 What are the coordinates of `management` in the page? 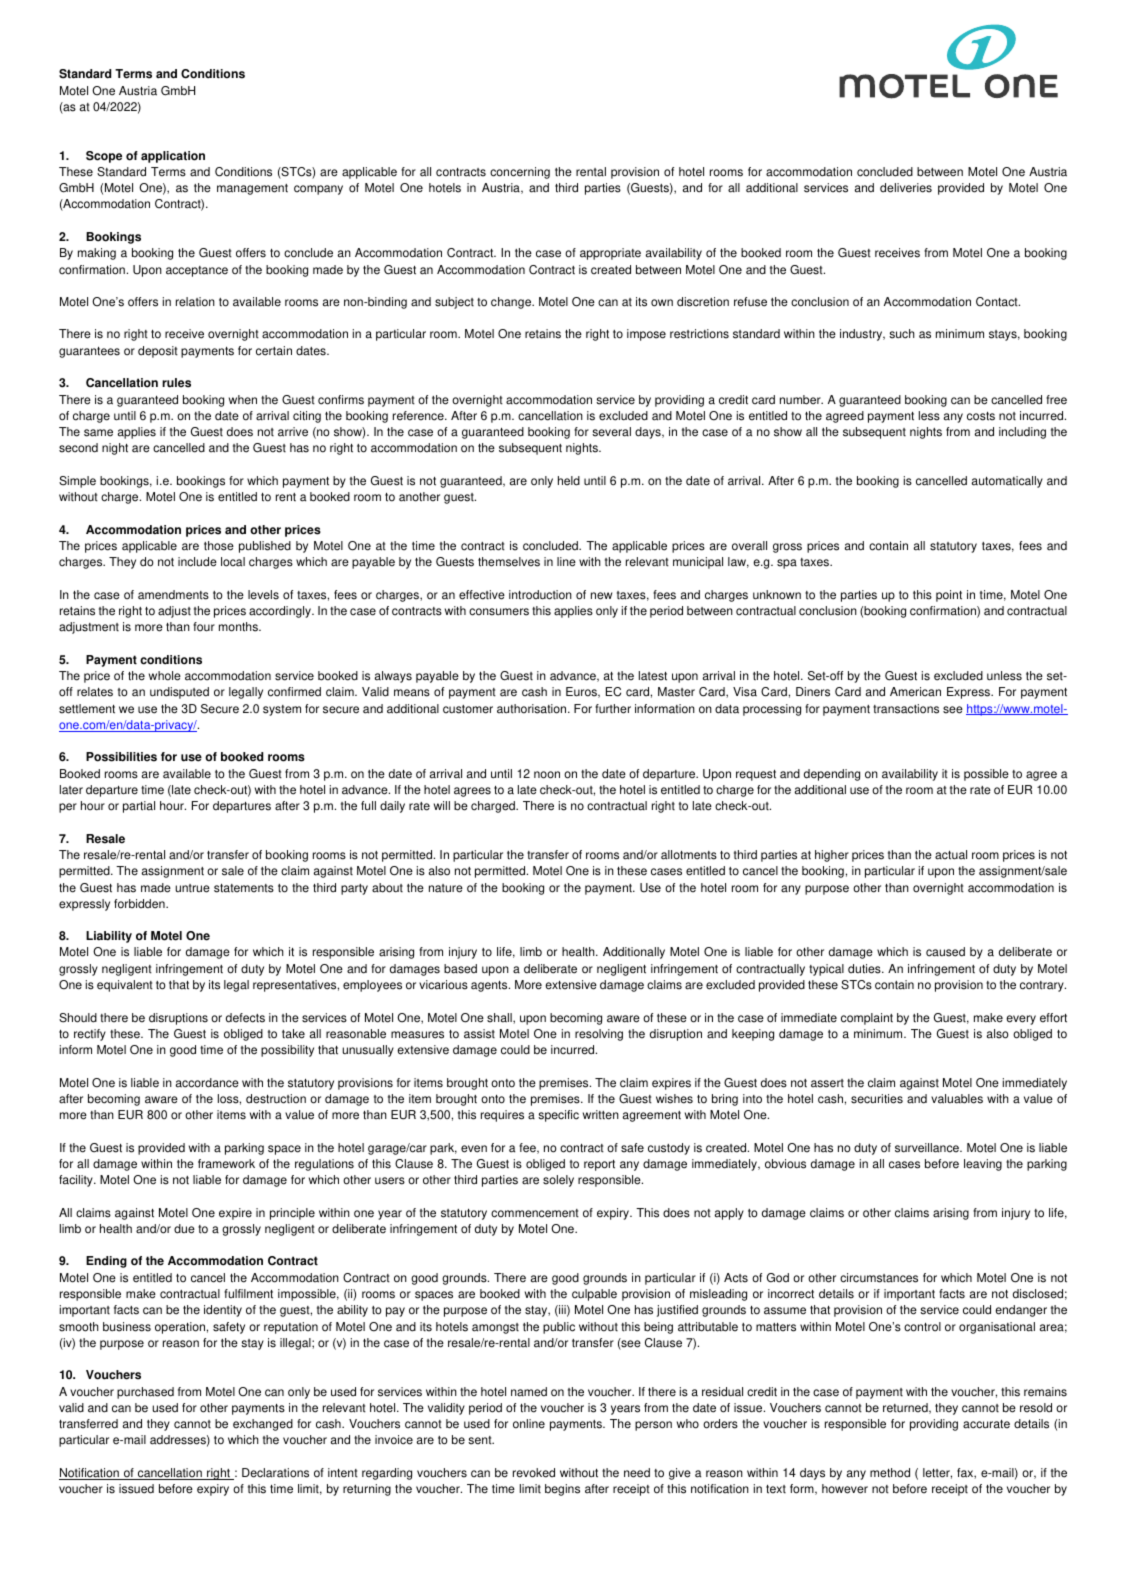 It's located at (252, 189).
